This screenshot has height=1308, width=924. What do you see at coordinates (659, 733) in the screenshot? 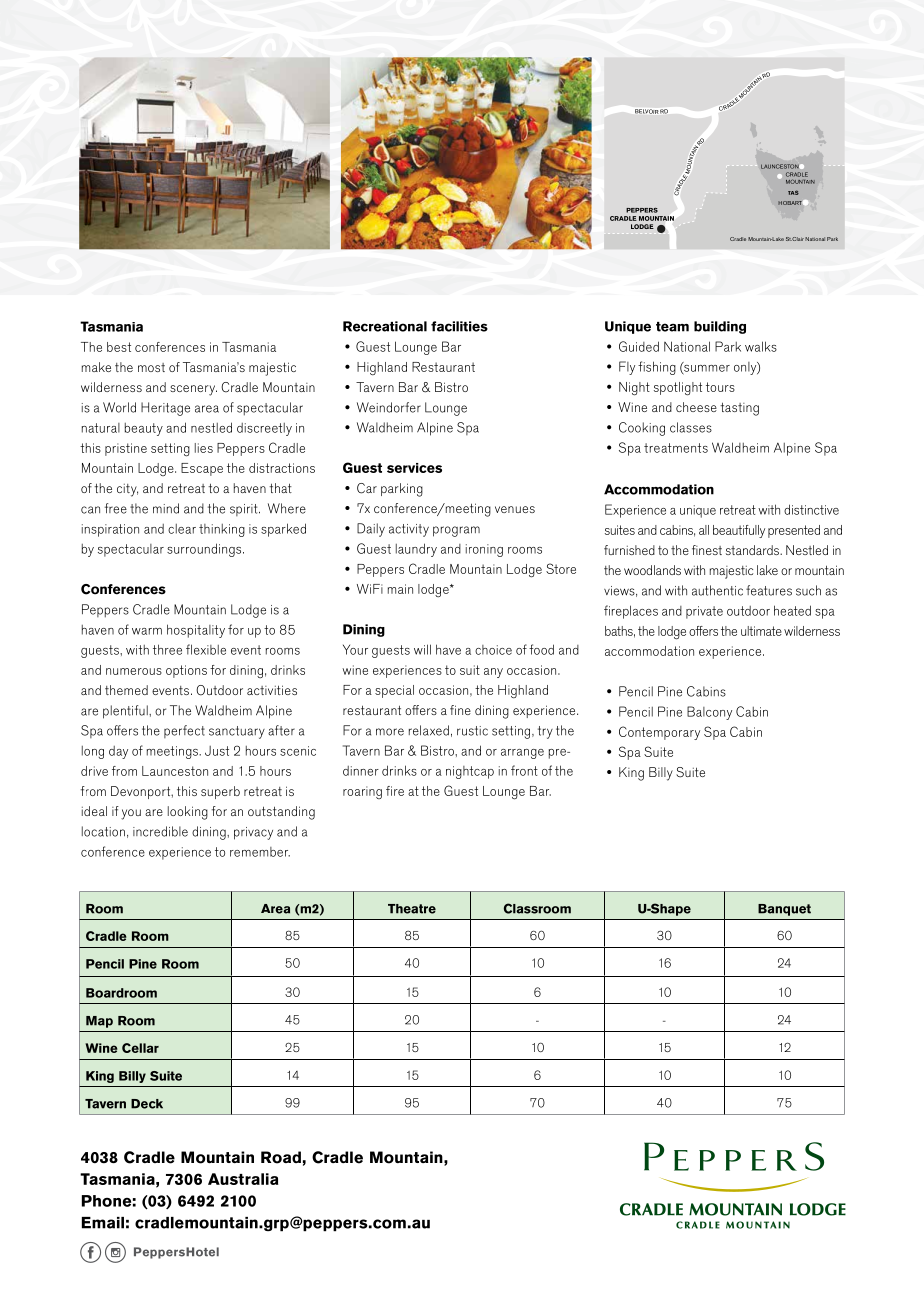
I see `Contemporary` at bounding box center [659, 733].
